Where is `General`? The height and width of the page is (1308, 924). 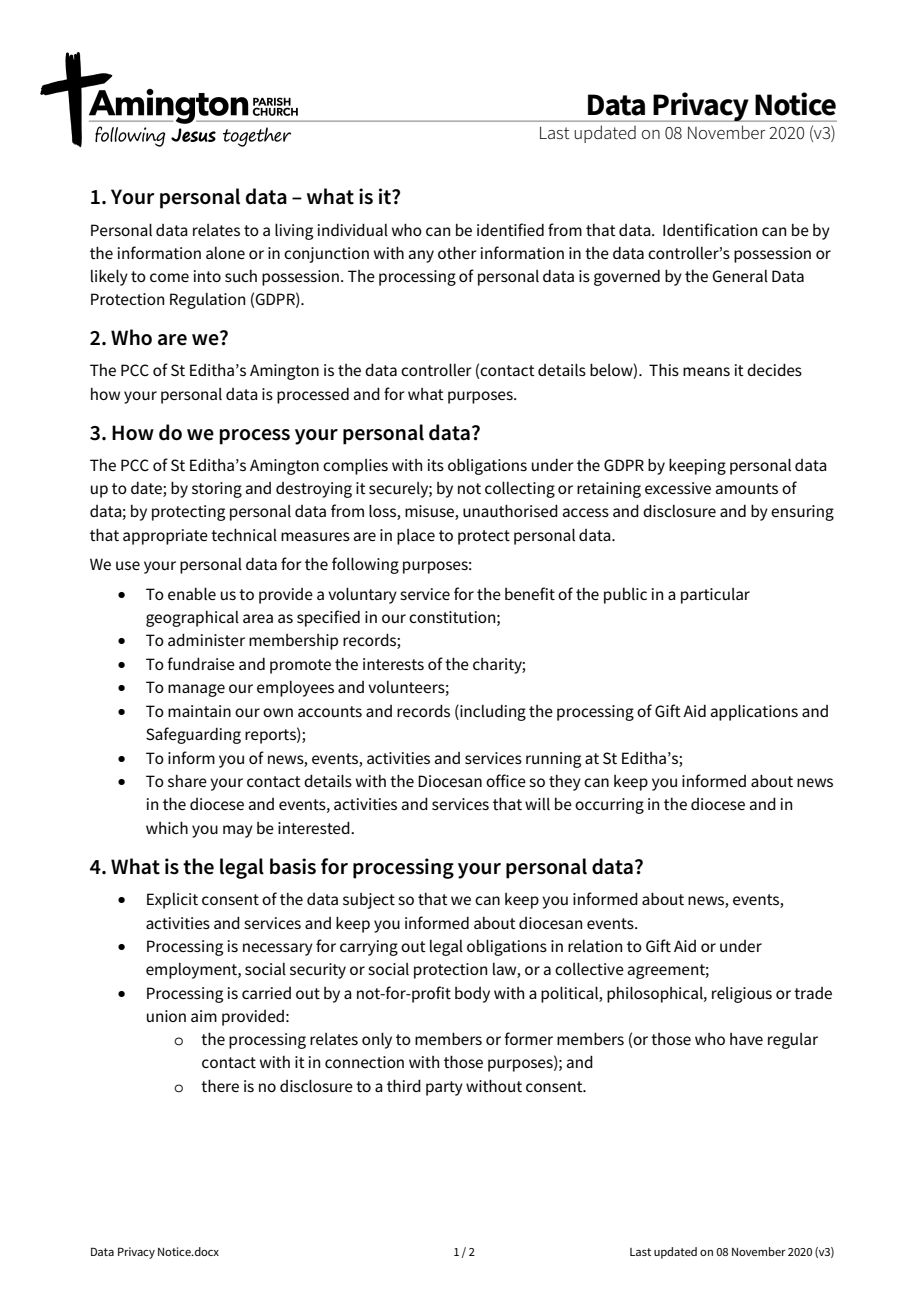 General is located at coordinates (740, 276).
